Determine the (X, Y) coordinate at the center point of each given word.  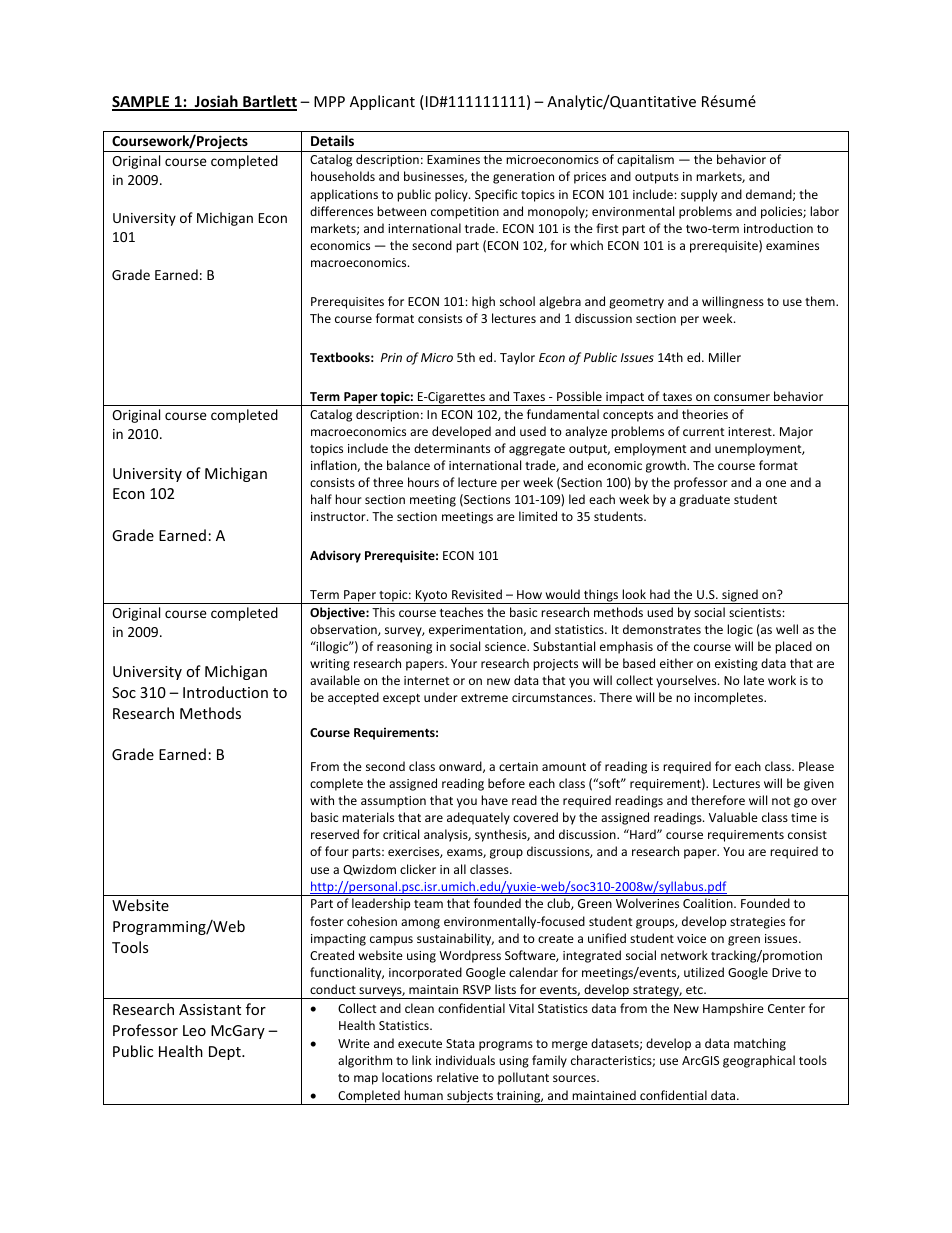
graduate (704, 500)
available (335, 680)
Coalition (709, 903)
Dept (226, 1053)
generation (523, 178)
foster (327, 921)
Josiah (216, 102)
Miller (725, 357)
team (428, 904)
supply (699, 195)
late (754, 680)
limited (538, 516)
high (483, 302)
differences (341, 211)
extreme (484, 698)
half (321, 499)
